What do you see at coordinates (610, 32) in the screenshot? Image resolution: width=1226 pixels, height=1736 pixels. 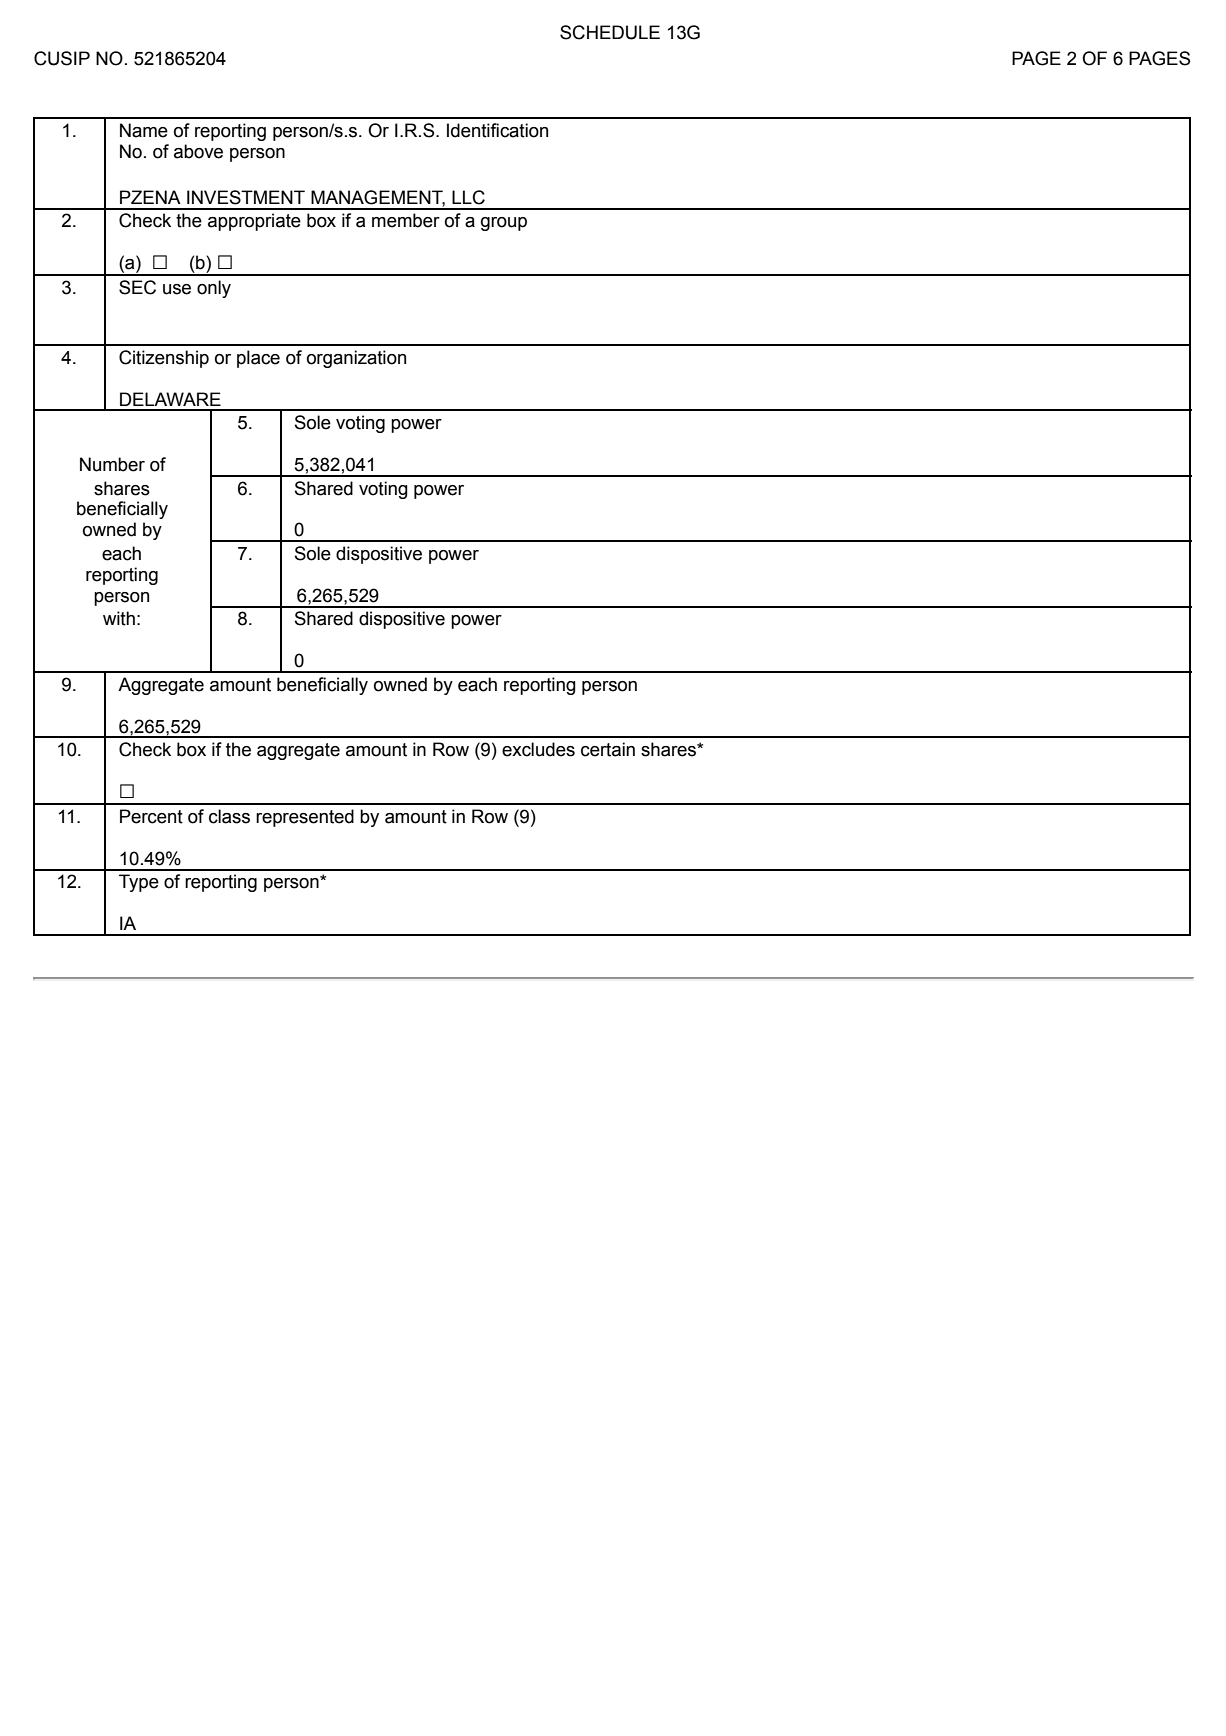 I see `SCHEDULE` at bounding box center [610, 32].
